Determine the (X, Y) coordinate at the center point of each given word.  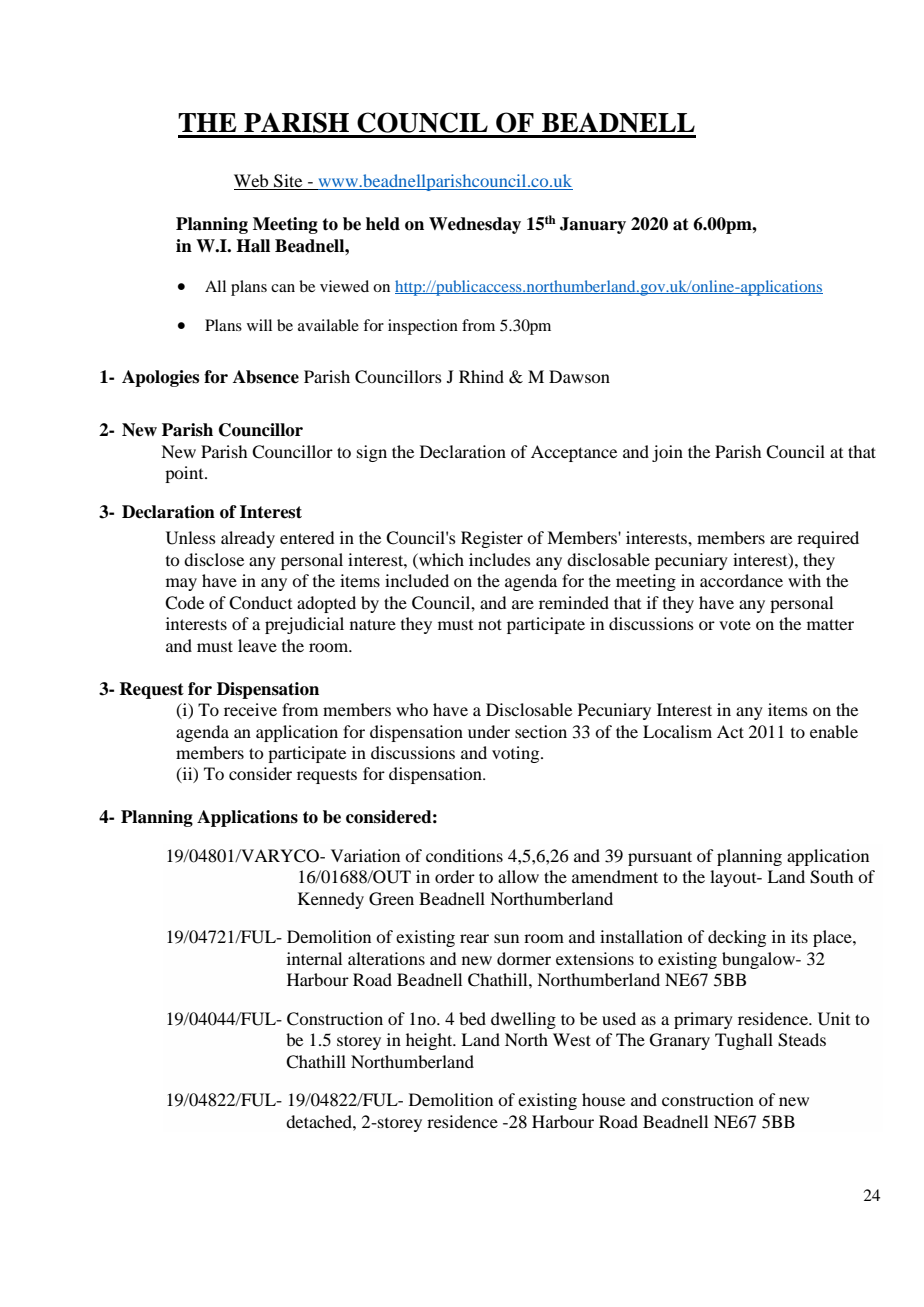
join (667, 453)
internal (314, 958)
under (489, 731)
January (593, 225)
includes (500, 559)
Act (730, 731)
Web (252, 182)
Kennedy (331, 900)
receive (250, 709)
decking (737, 938)
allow (518, 876)
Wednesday (475, 225)
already (248, 539)
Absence (266, 377)
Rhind (481, 376)
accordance (741, 580)
